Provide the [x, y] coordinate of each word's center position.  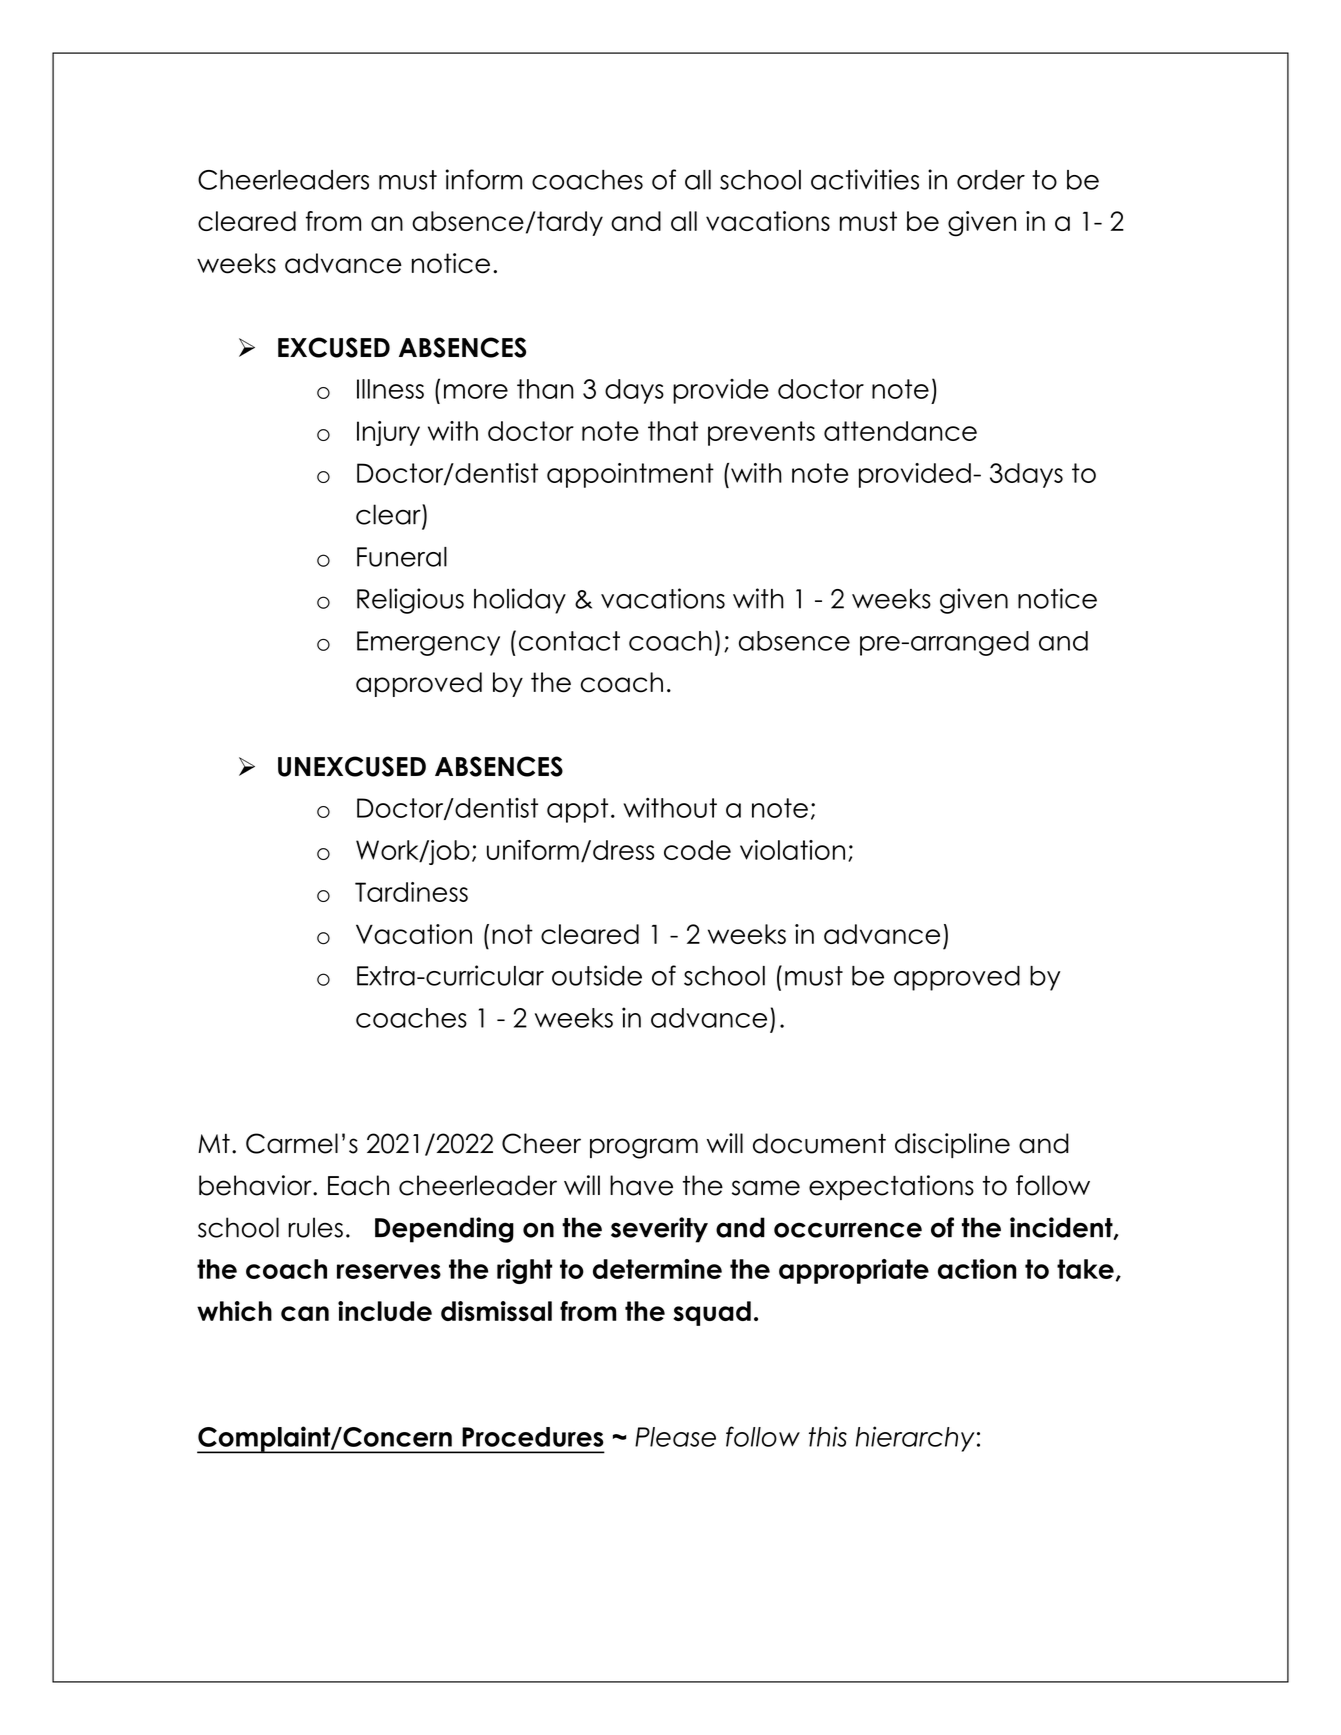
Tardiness [411, 892]
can [305, 1313]
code [697, 850]
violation [792, 850]
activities [865, 179]
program [644, 1148]
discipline [952, 1145]
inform [484, 179]
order [991, 180]
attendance [900, 431]
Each [358, 1185]
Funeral [402, 557]
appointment [630, 475]
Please [675, 1437]
